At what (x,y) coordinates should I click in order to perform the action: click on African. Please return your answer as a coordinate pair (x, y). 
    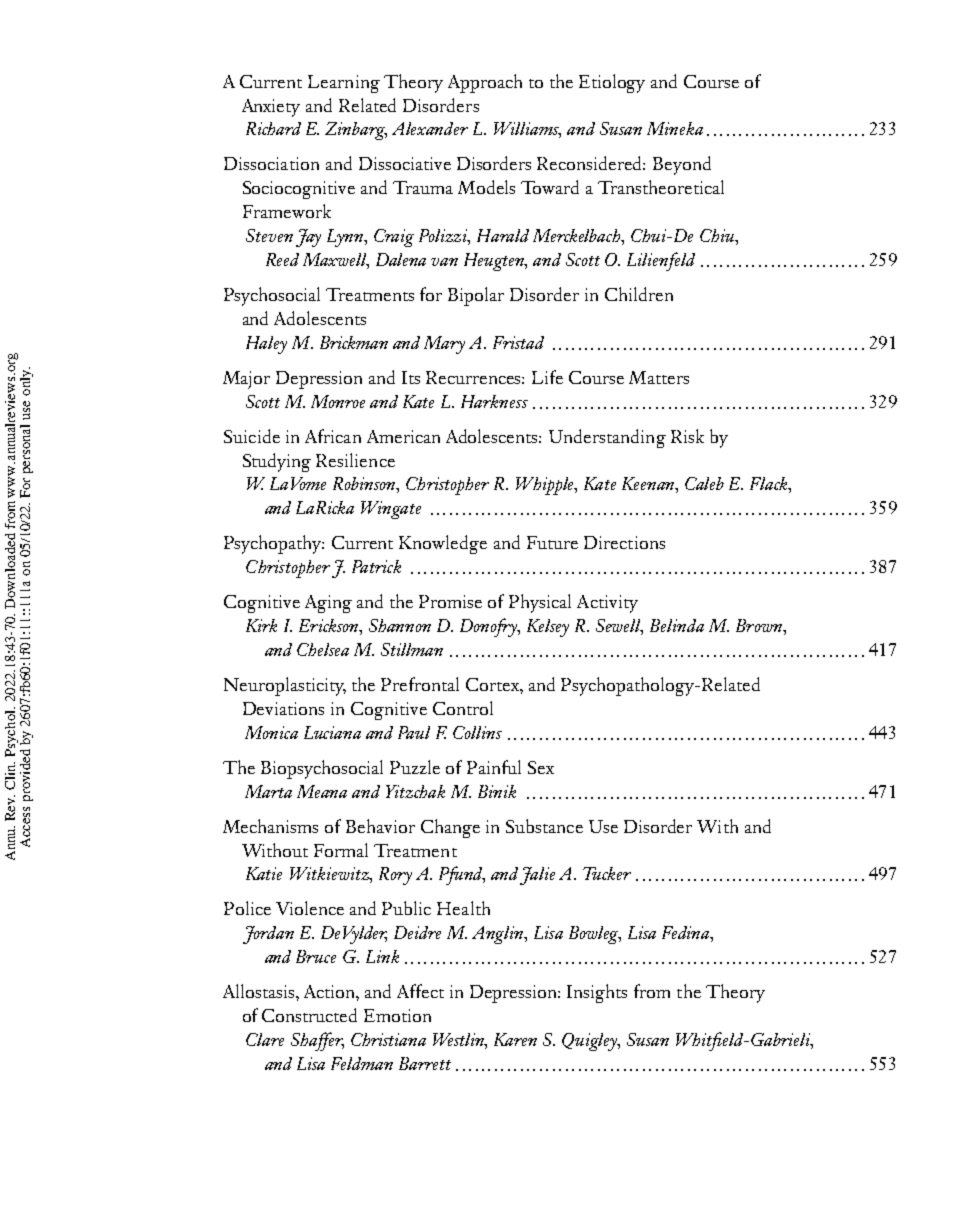
    Looking at the image, I should click on (333, 436).
